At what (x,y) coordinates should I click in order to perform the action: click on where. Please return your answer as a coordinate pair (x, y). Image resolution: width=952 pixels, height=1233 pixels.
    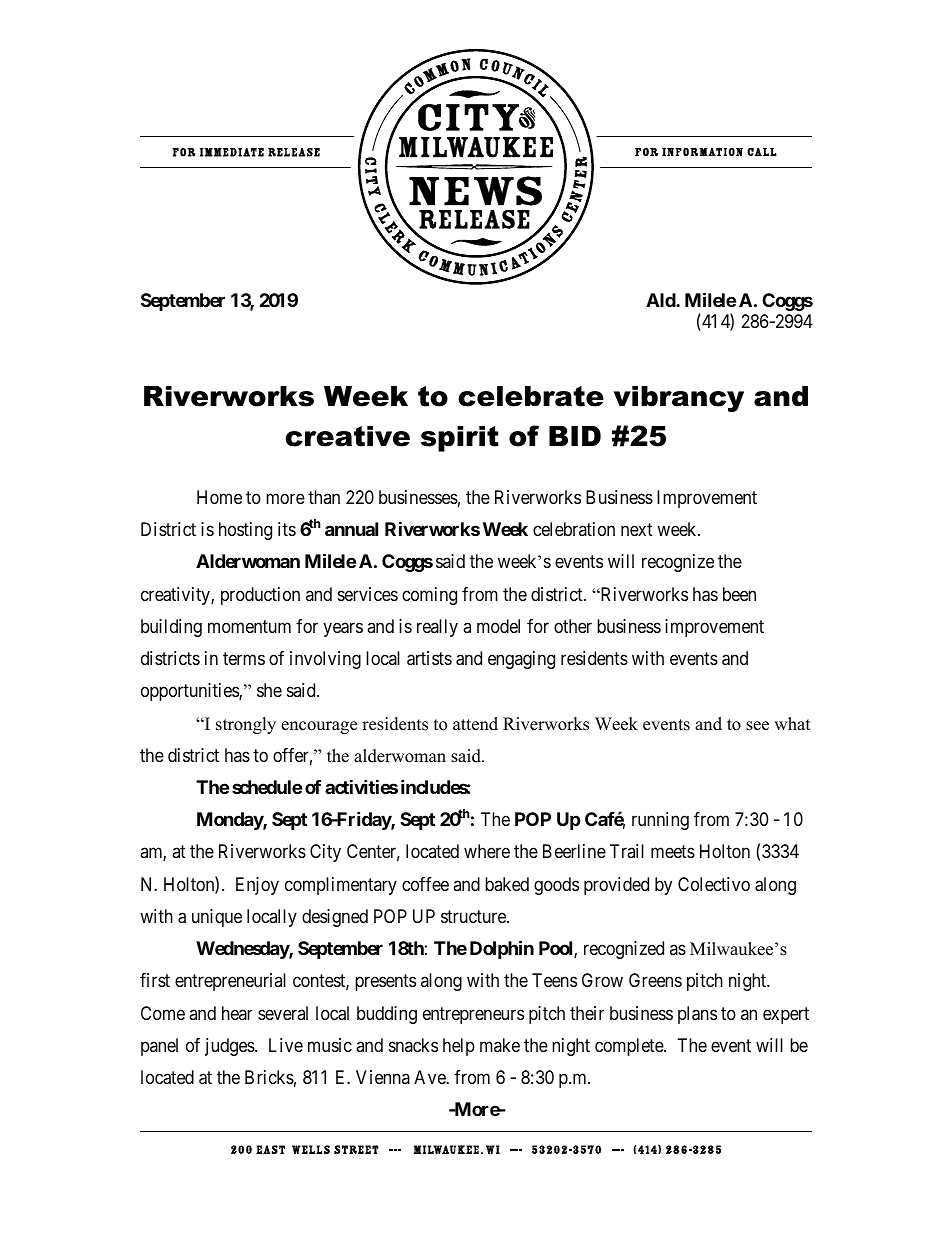
    Looking at the image, I should click on (487, 851).
